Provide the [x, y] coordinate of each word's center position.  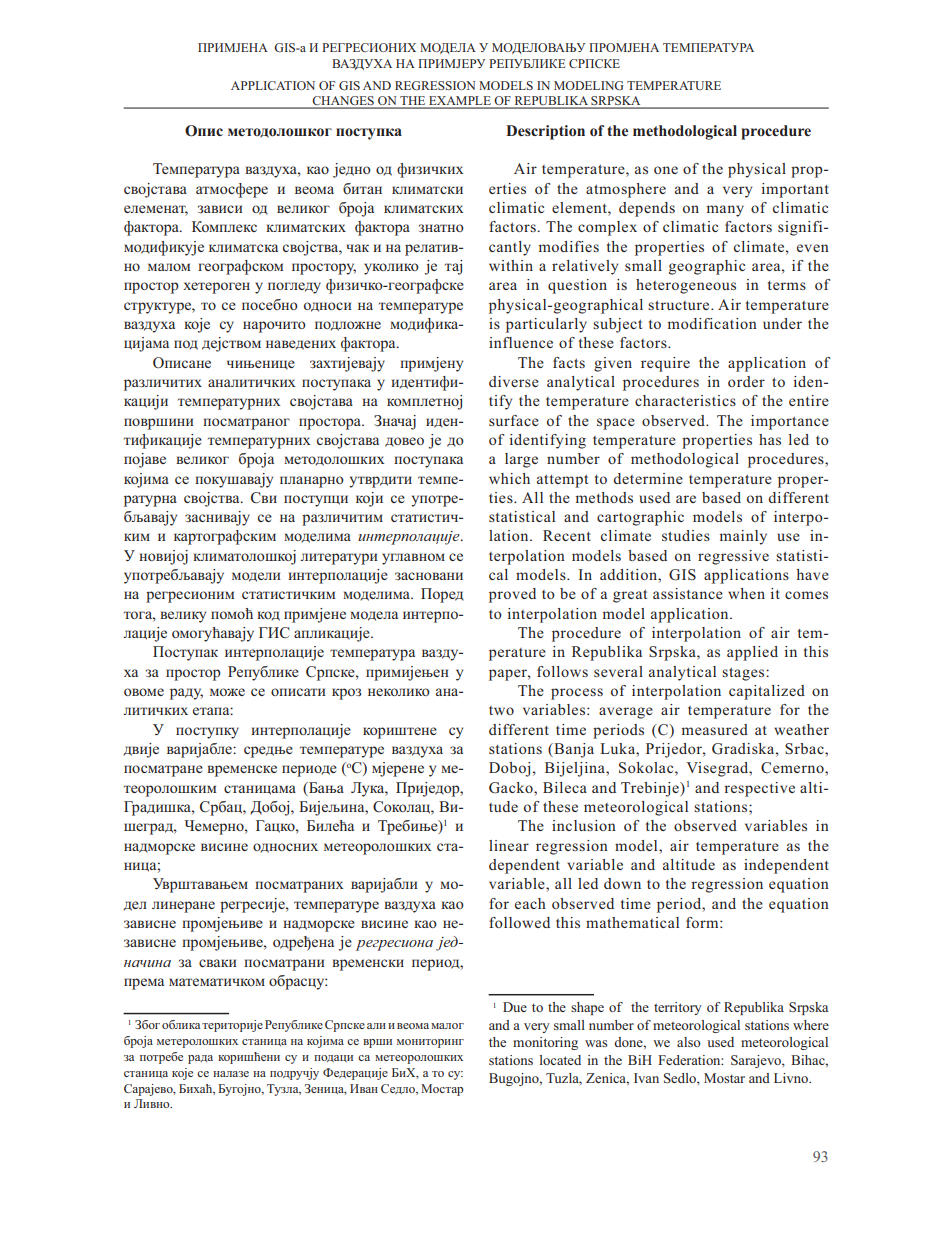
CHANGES [343, 102]
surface [514, 420]
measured [714, 729]
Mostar [724, 1078]
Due [515, 1007]
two [501, 710]
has [770, 439]
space [616, 424]
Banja [573, 750]
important [795, 190]
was [596, 1043]
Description [545, 132]
